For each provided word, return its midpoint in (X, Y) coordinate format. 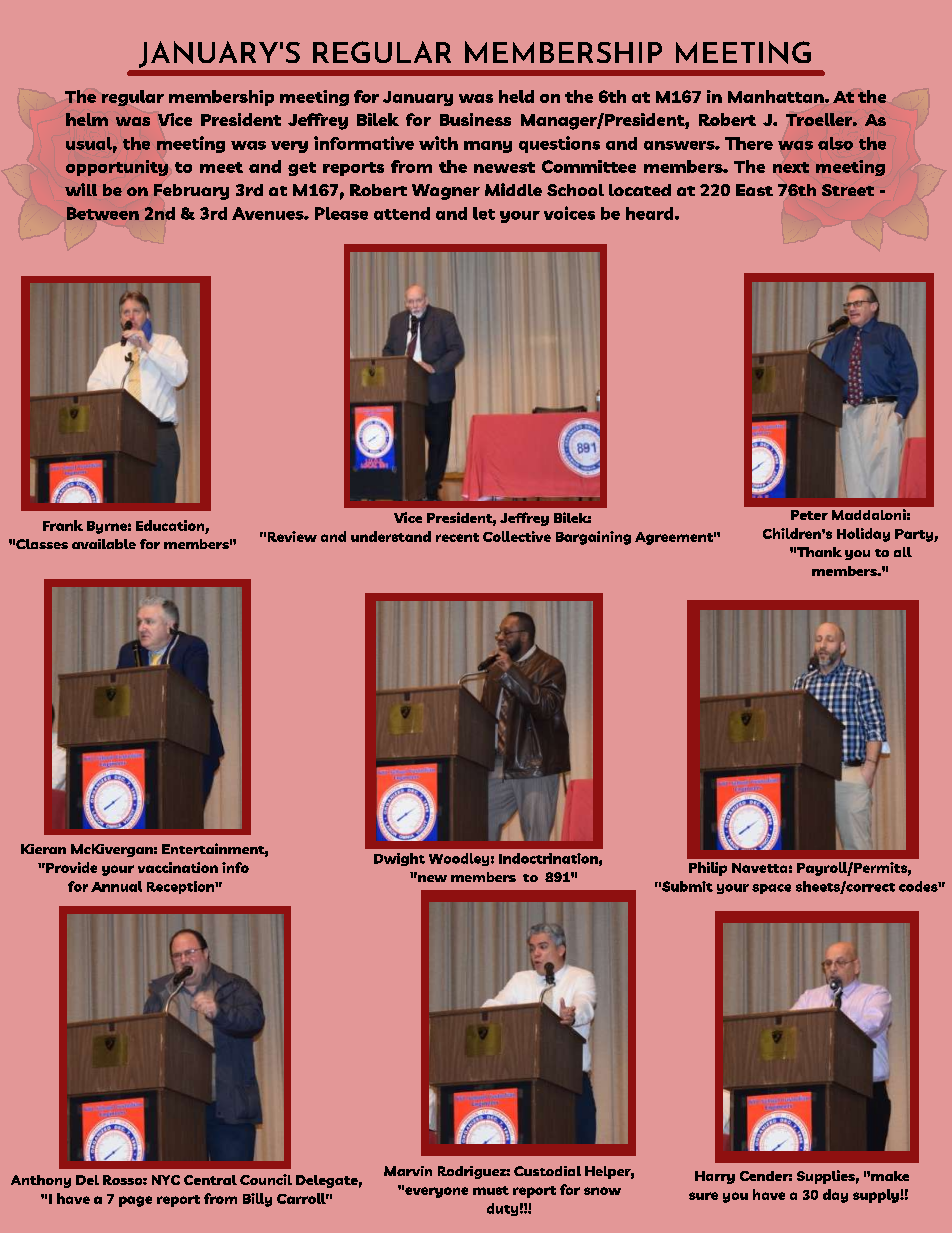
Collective (517, 536)
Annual (116, 886)
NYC (166, 1180)
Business (475, 119)
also (835, 143)
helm (87, 119)
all (903, 552)
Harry (715, 1177)
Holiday (863, 535)
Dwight (399, 859)
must (491, 1190)
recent (457, 537)
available (104, 544)
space (771, 889)
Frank (63, 525)
